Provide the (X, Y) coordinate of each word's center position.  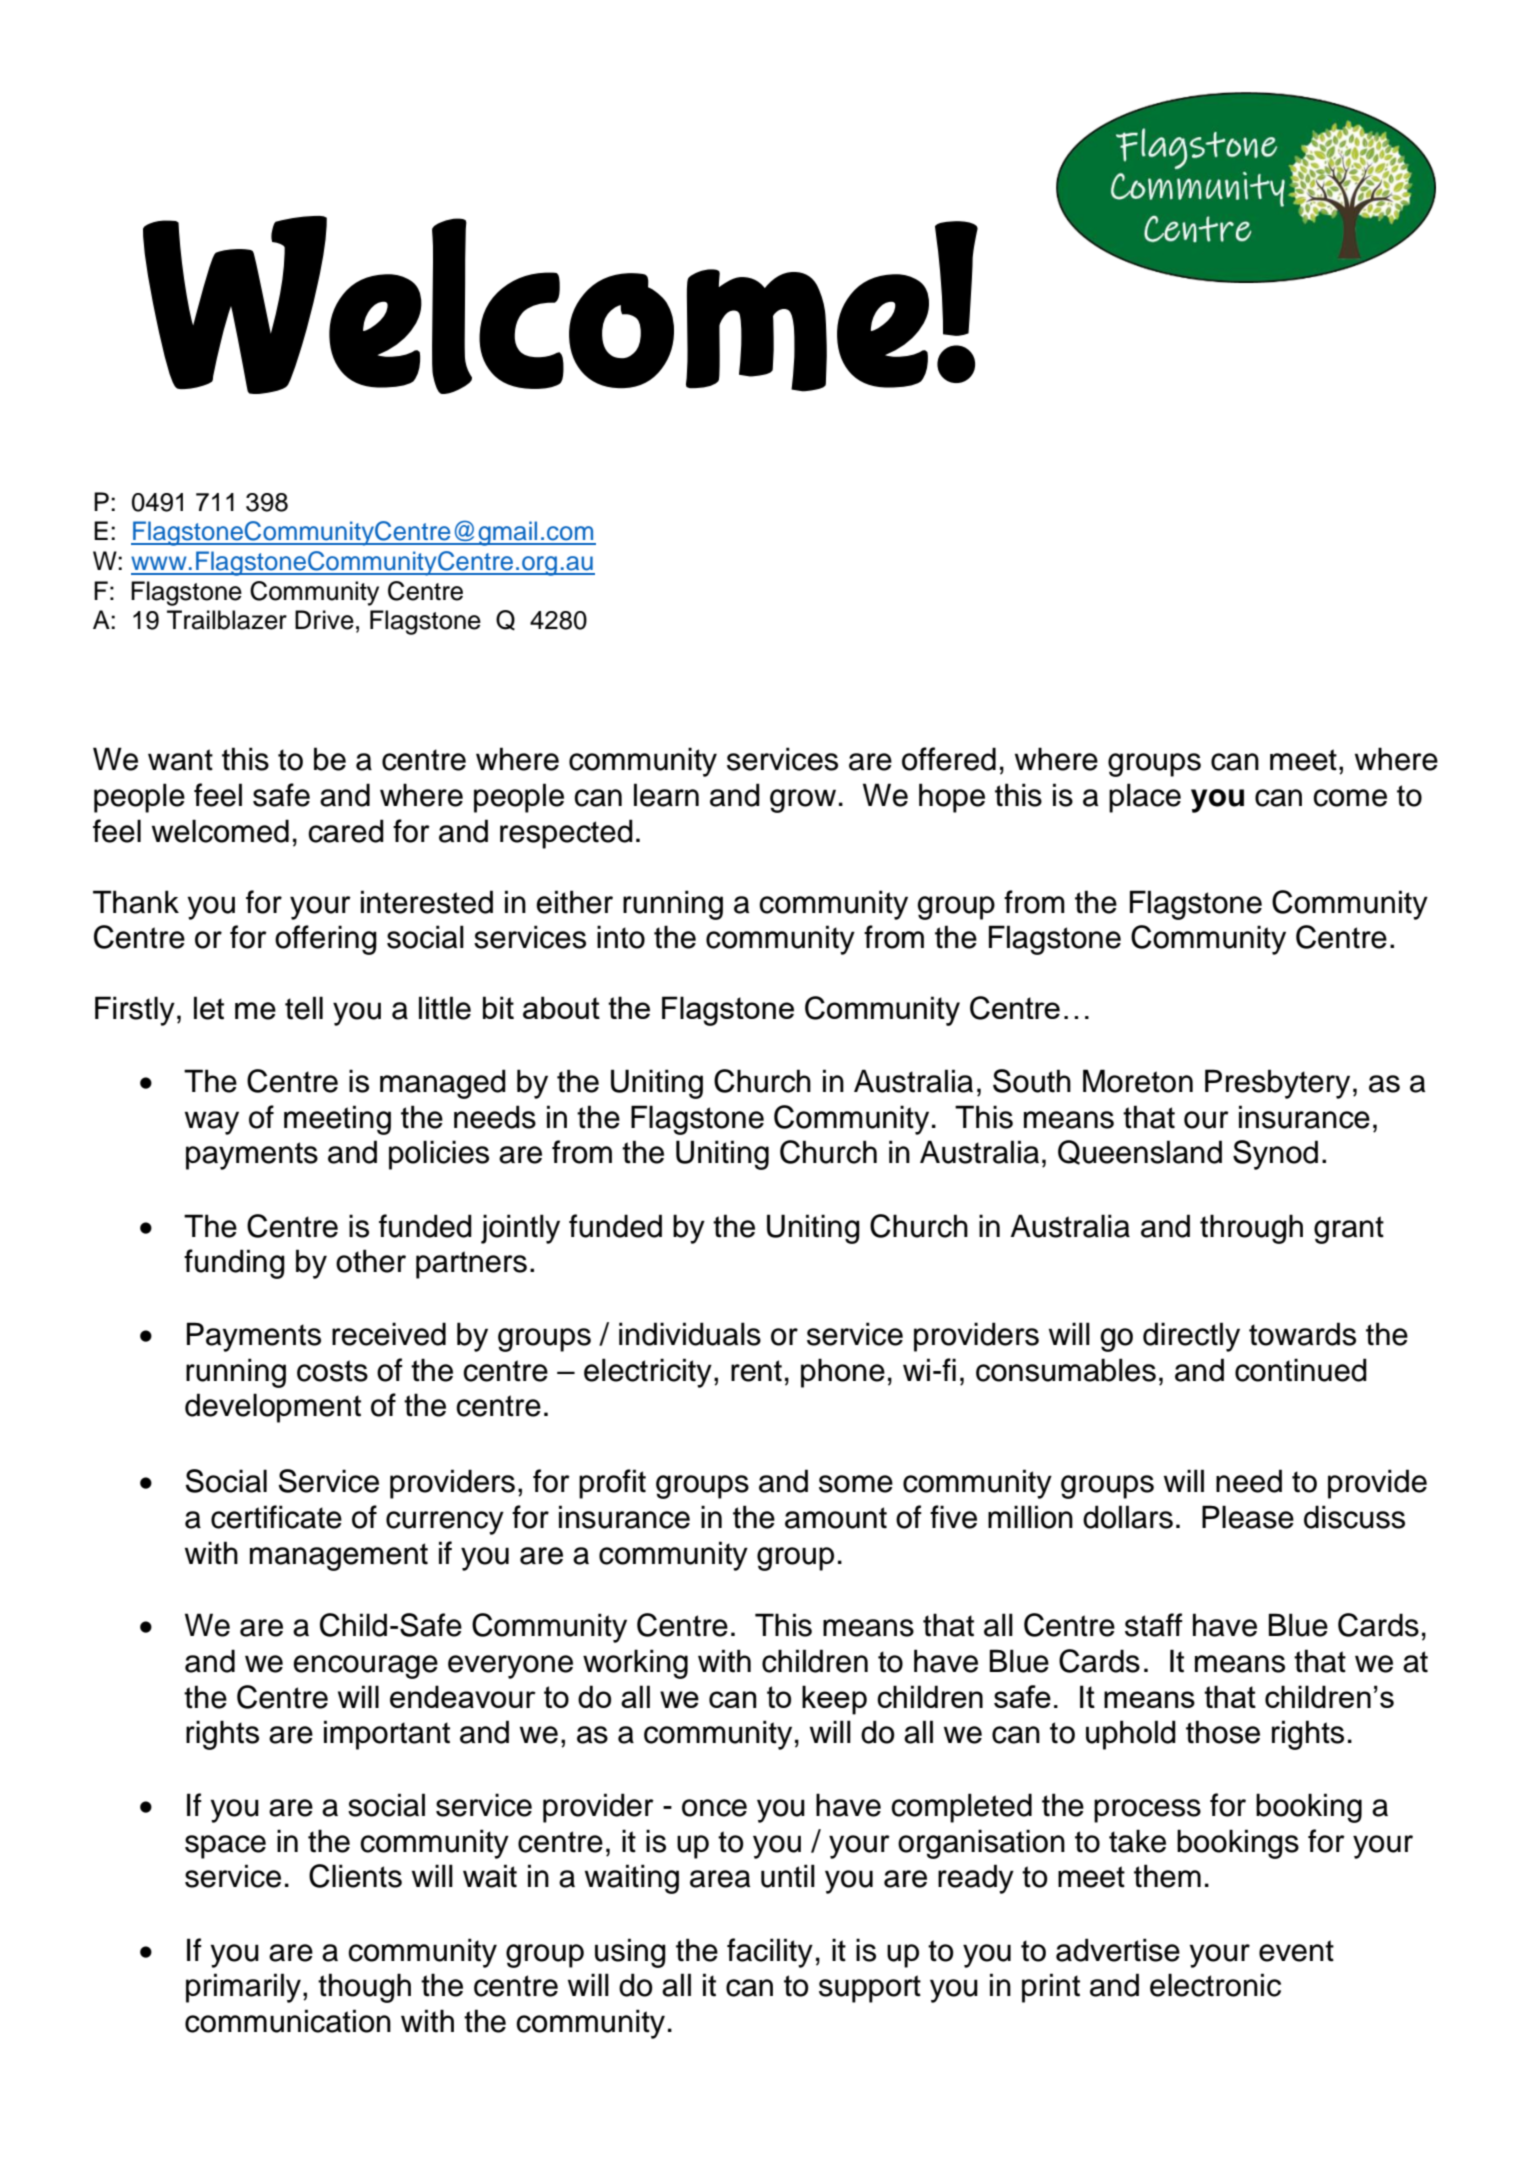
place (1145, 798)
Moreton (1138, 1081)
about (561, 1007)
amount (836, 1518)
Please (1248, 1517)
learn (666, 795)
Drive (324, 620)
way (212, 1123)
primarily (243, 1988)
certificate (276, 1517)
